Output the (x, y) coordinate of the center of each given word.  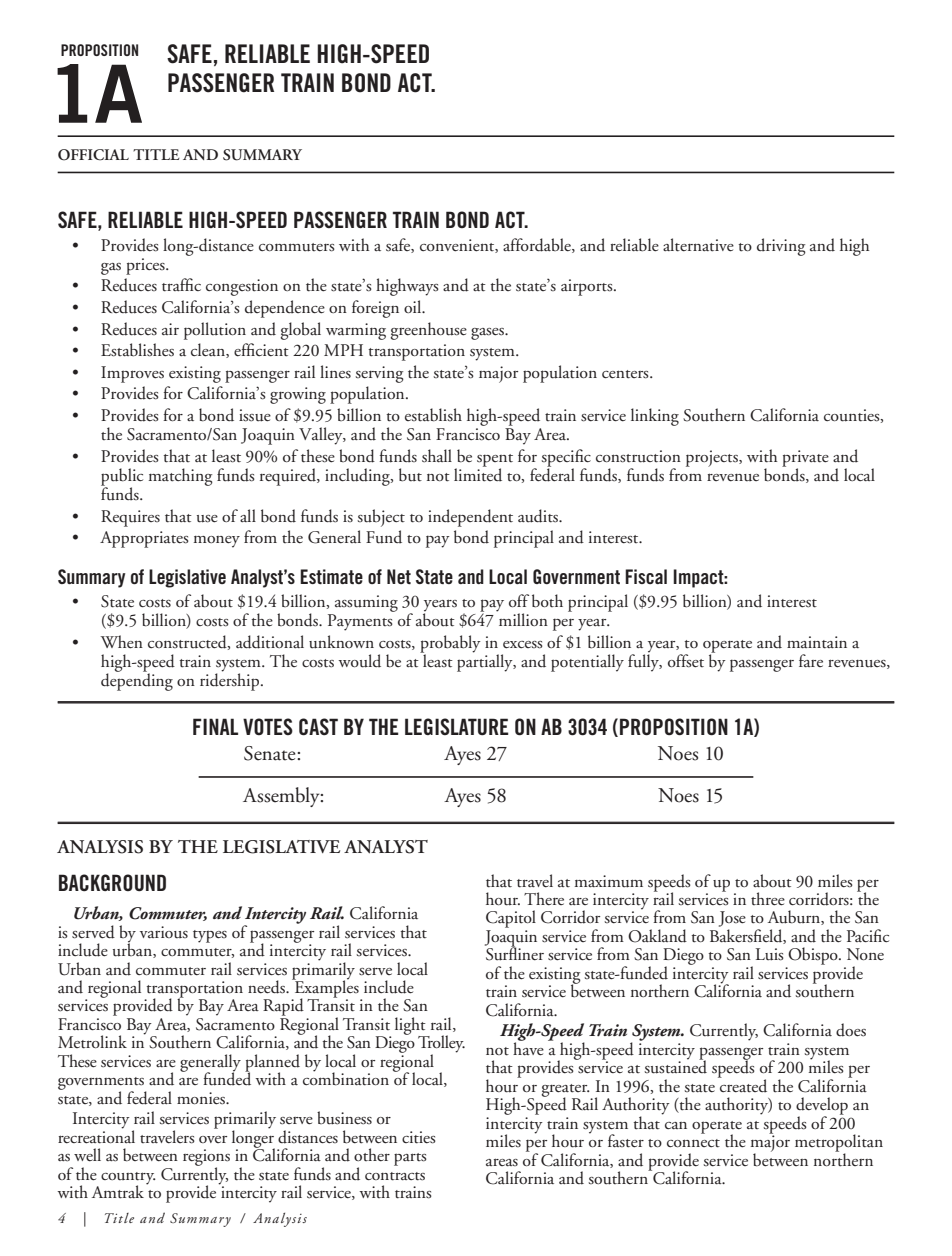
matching (181, 477)
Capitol (511, 919)
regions (206, 1158)
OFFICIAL (93, 155)
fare (811, 660)
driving (781, 247)
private (805, 459)
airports (588, 287)
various (164, 932)
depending (137, 681)
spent (495, 461)
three (768, 899)
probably (450, 645)
